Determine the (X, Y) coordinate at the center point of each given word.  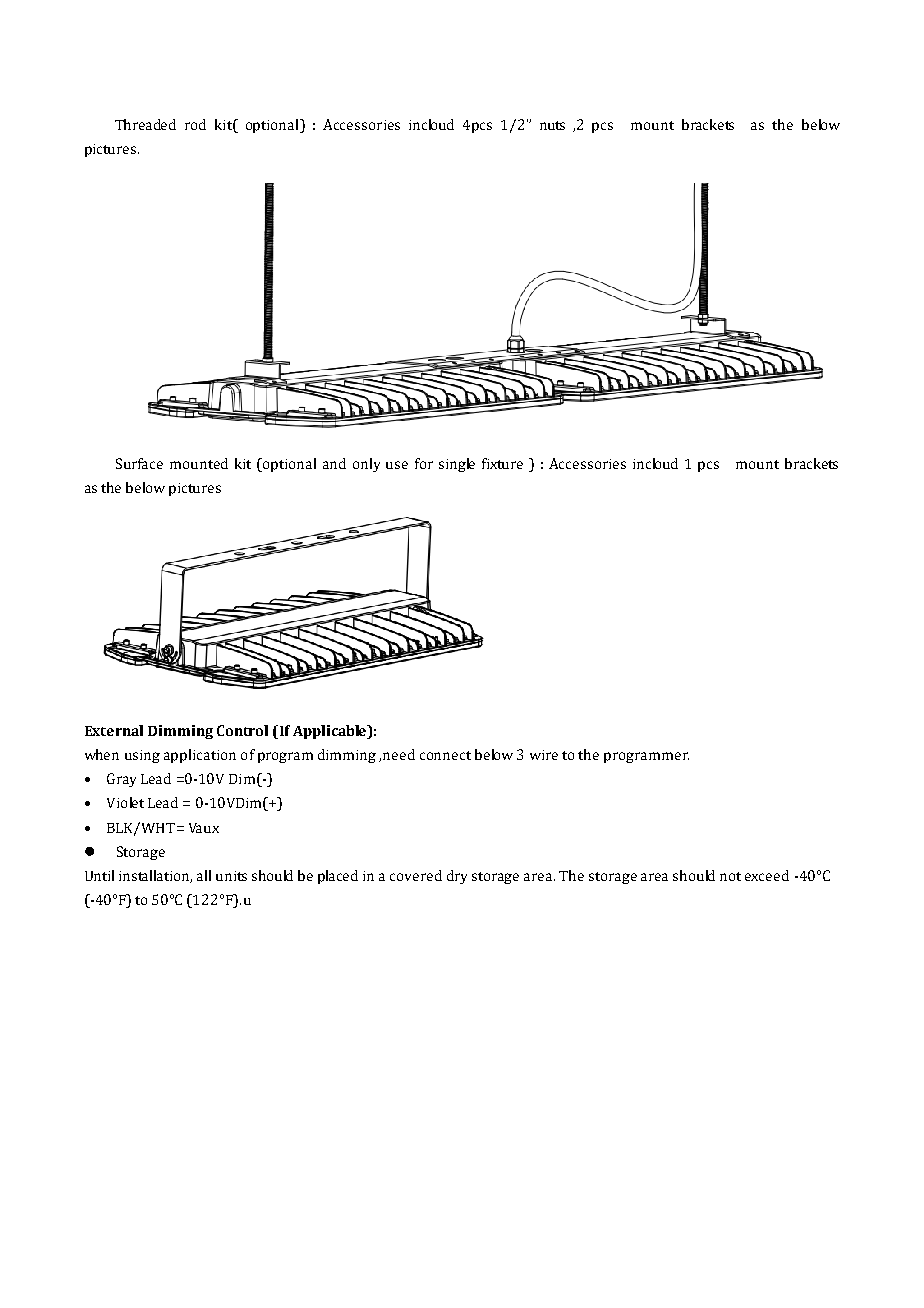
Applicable (331, 732)
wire (544, 755)
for (424, 463)
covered (416, 875)
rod (195, 124)
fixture (502, 463)
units (231, 876)
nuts (552, 125)
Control (242, 730)
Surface (139, 463)
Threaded (145, 124)
